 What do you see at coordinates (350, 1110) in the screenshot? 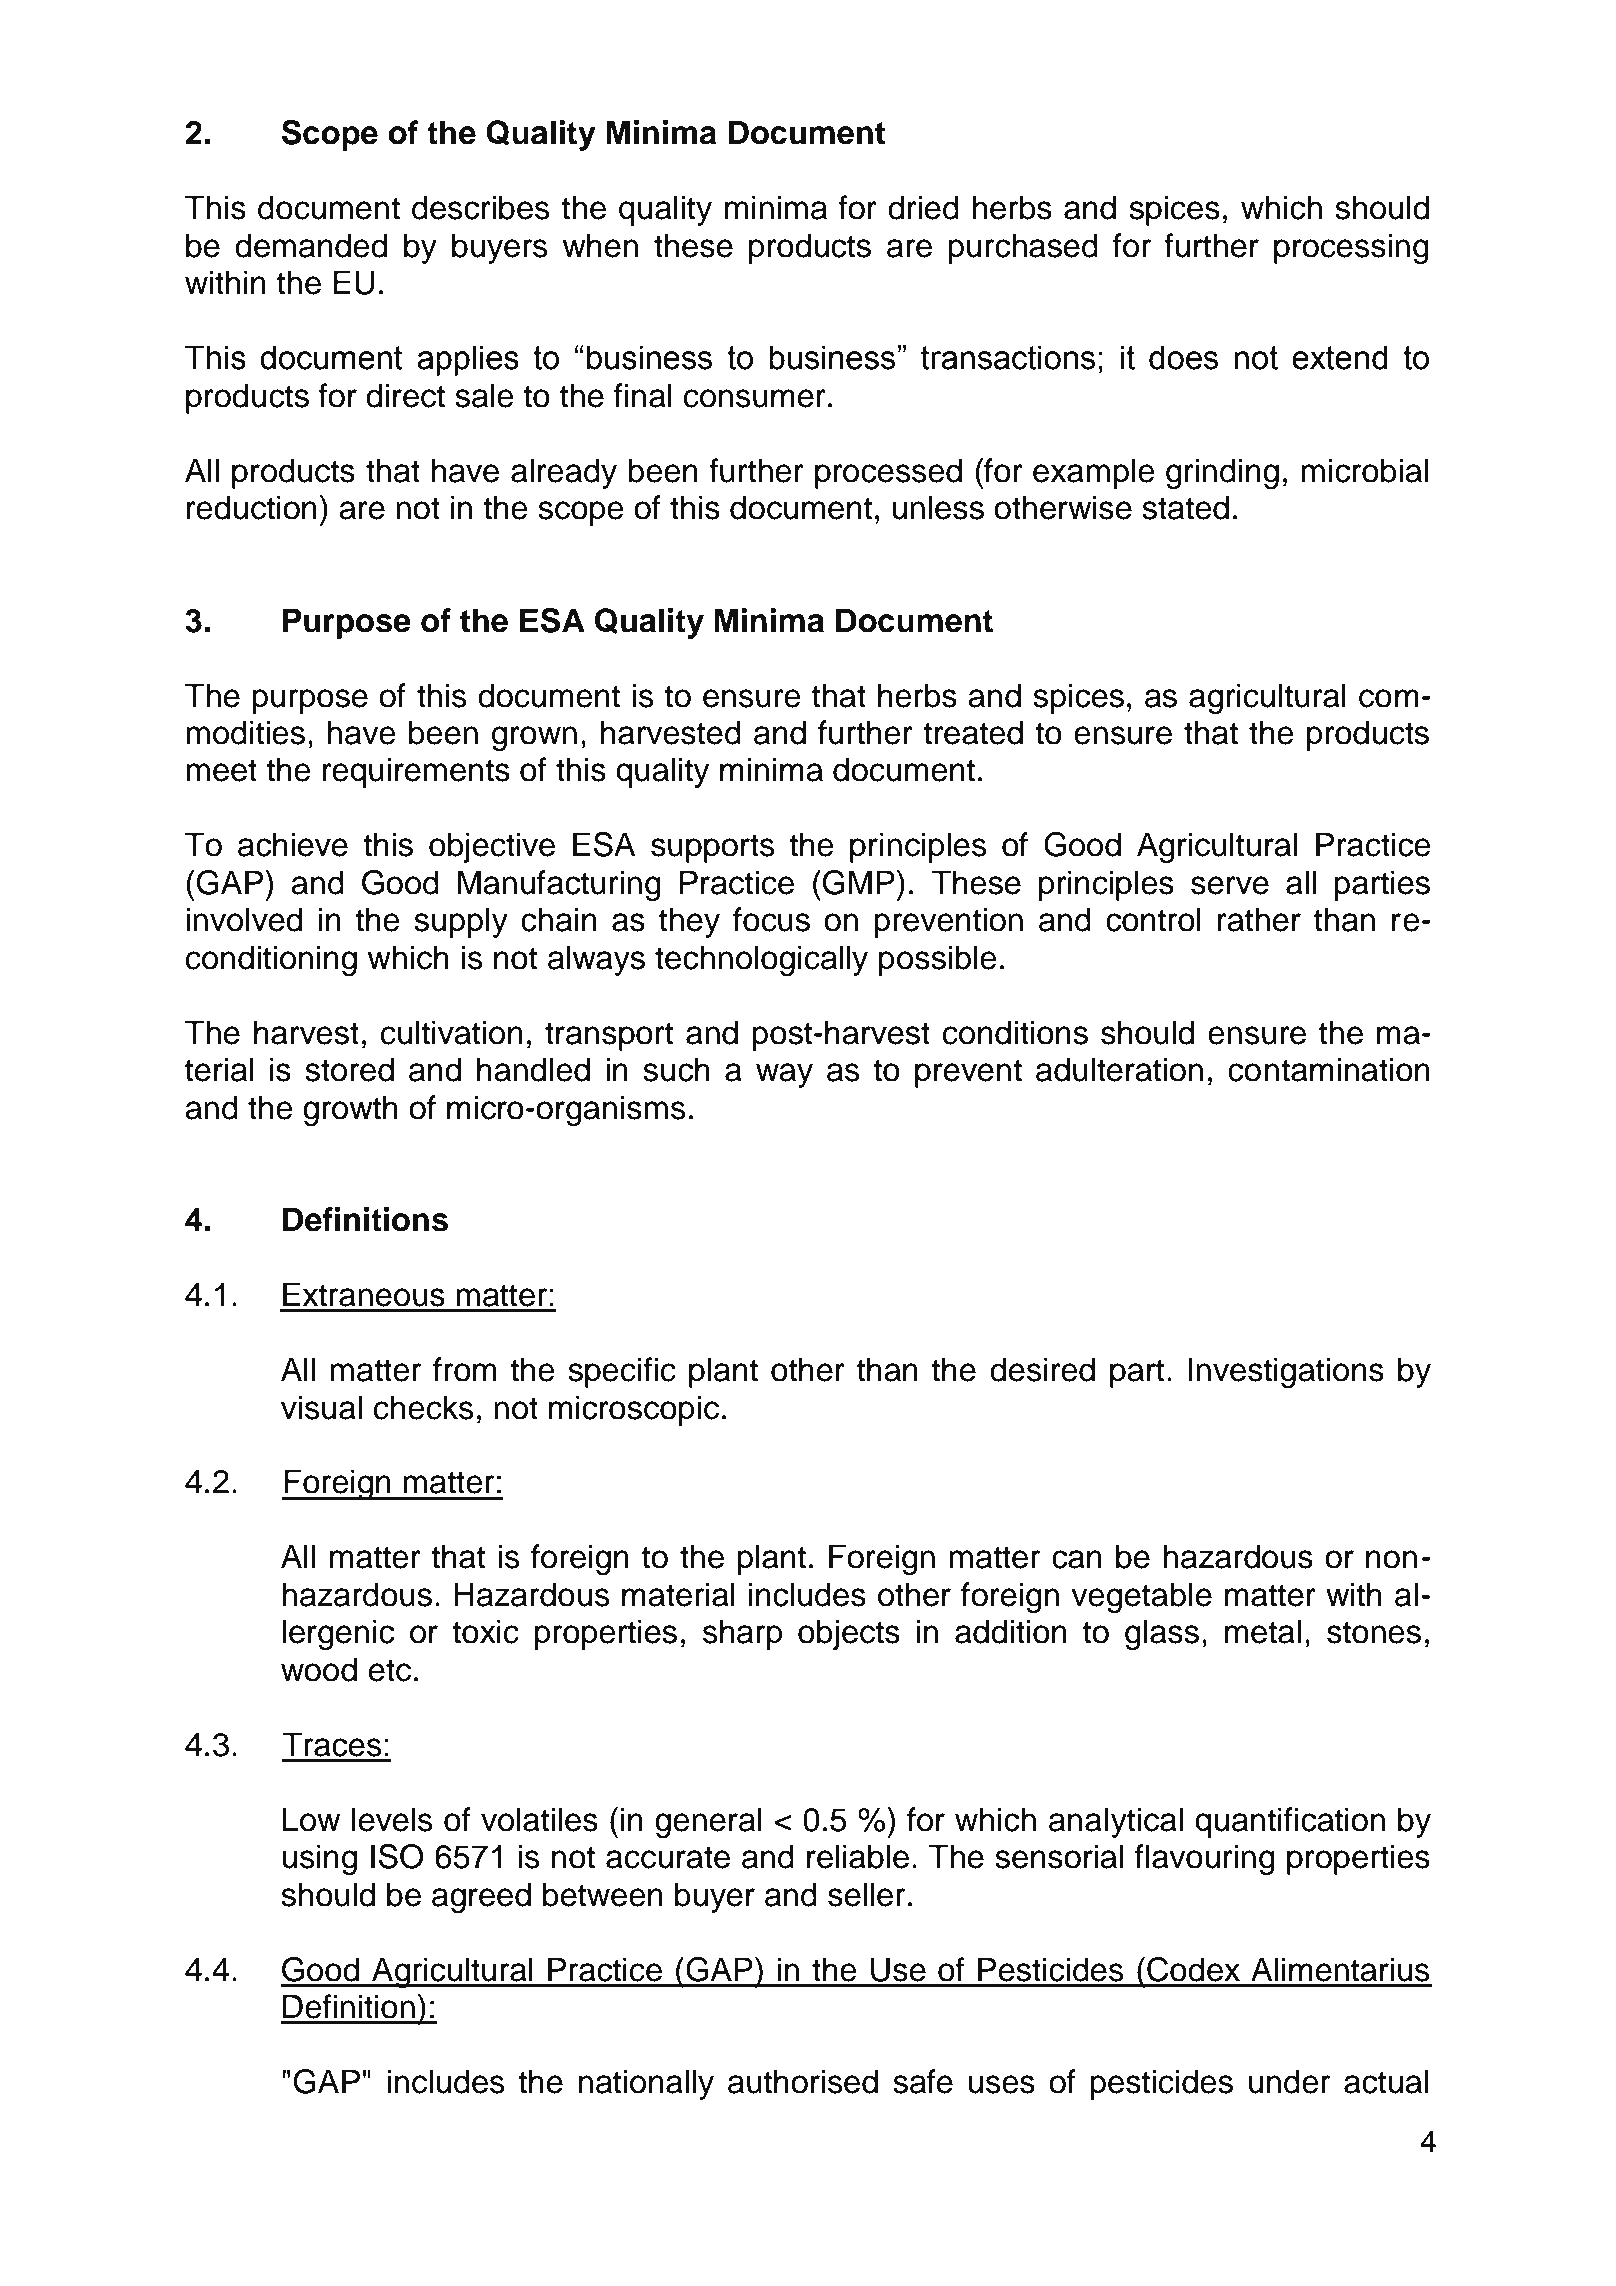
I see `growth` at bounding box center [350, 1110].
